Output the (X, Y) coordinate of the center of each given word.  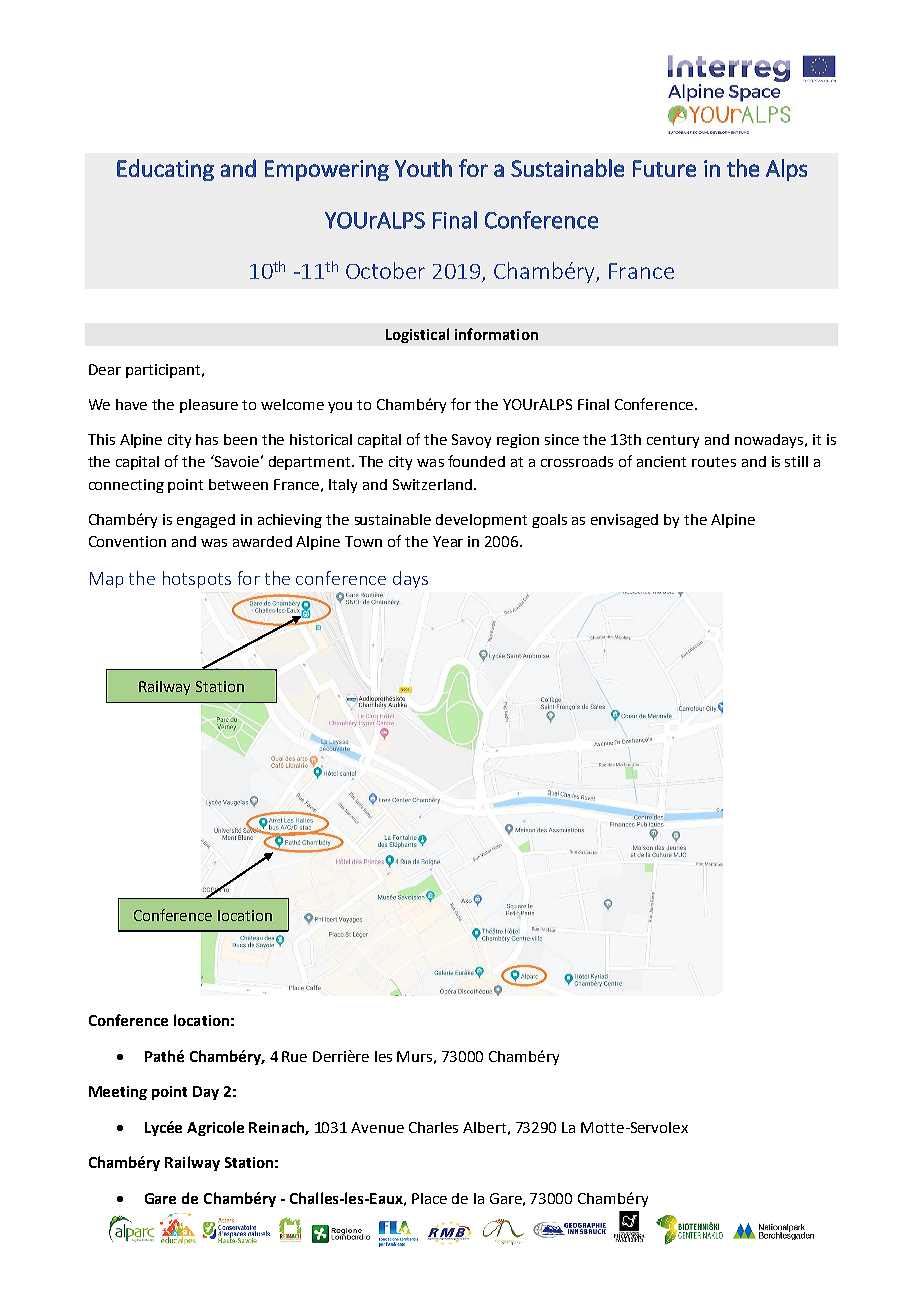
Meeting (118, 1093)
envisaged (624, 521)
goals (549, 521)
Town (363, 541)
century (673, 441)
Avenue (377, 1127)
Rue (294, 1056)
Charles (433, 1127)
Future (664, 168)
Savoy (471, 441)
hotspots (197, 579)
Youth (423, 168)
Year (448, 541)
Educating (165, 170)
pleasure (209, 406)
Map (106, 580)
